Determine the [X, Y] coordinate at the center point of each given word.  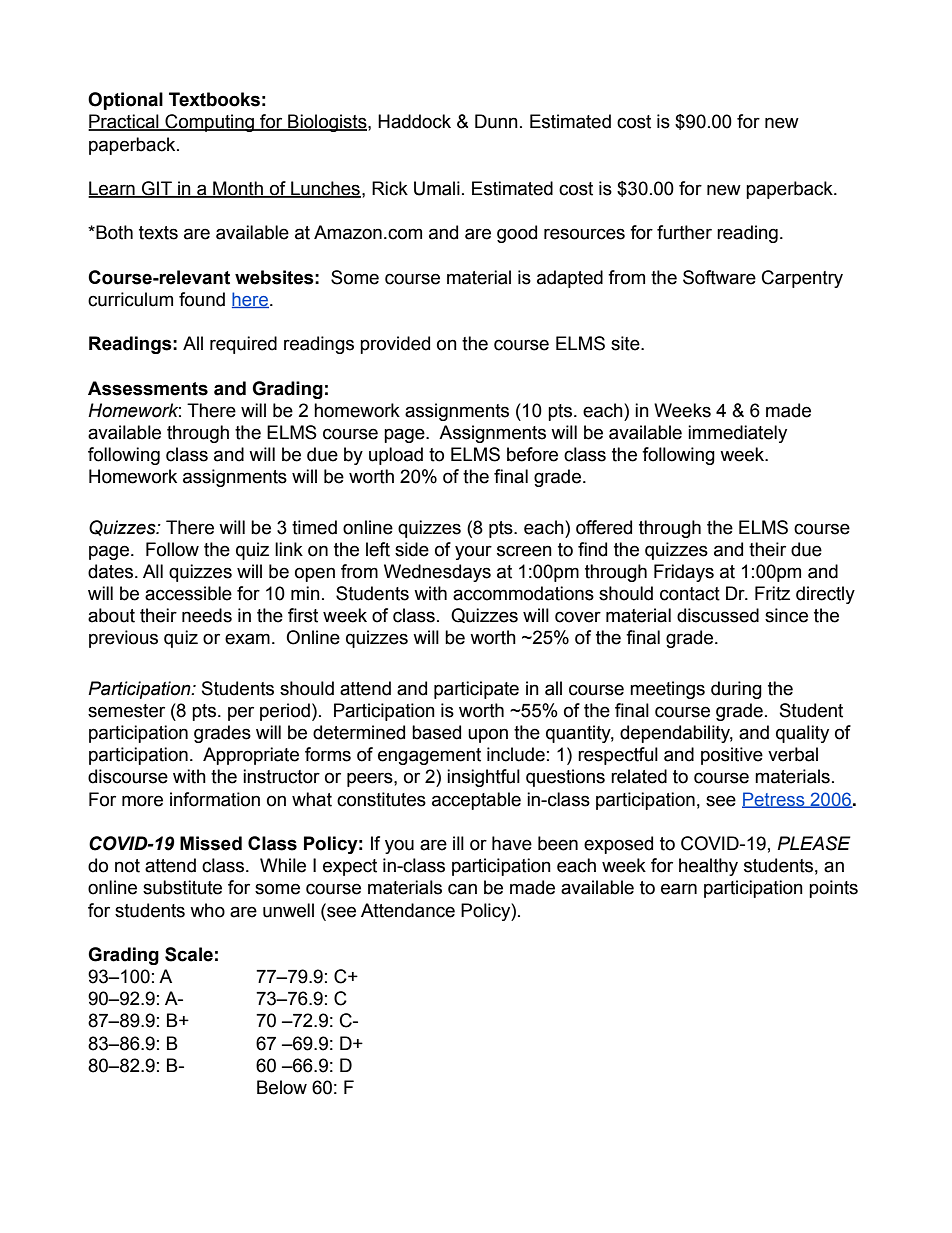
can [462, 889]
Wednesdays [437, 573]
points [833, 889]
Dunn [496, 121]
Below [282, 1087]
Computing [209, 123]
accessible [188, 593]
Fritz [772, 593]
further [684, 232]
